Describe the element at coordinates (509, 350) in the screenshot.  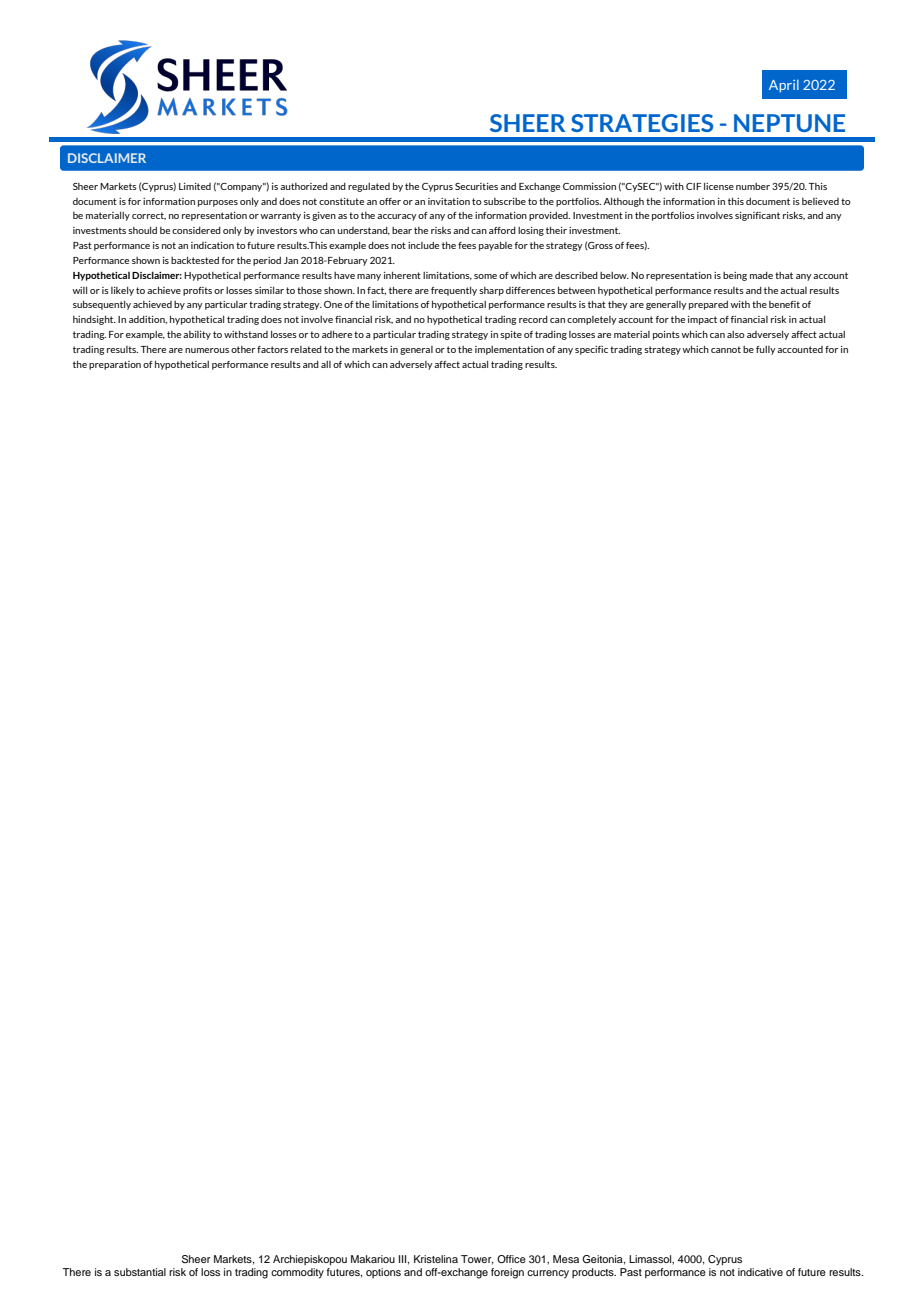
I see `implementation` at that location.
